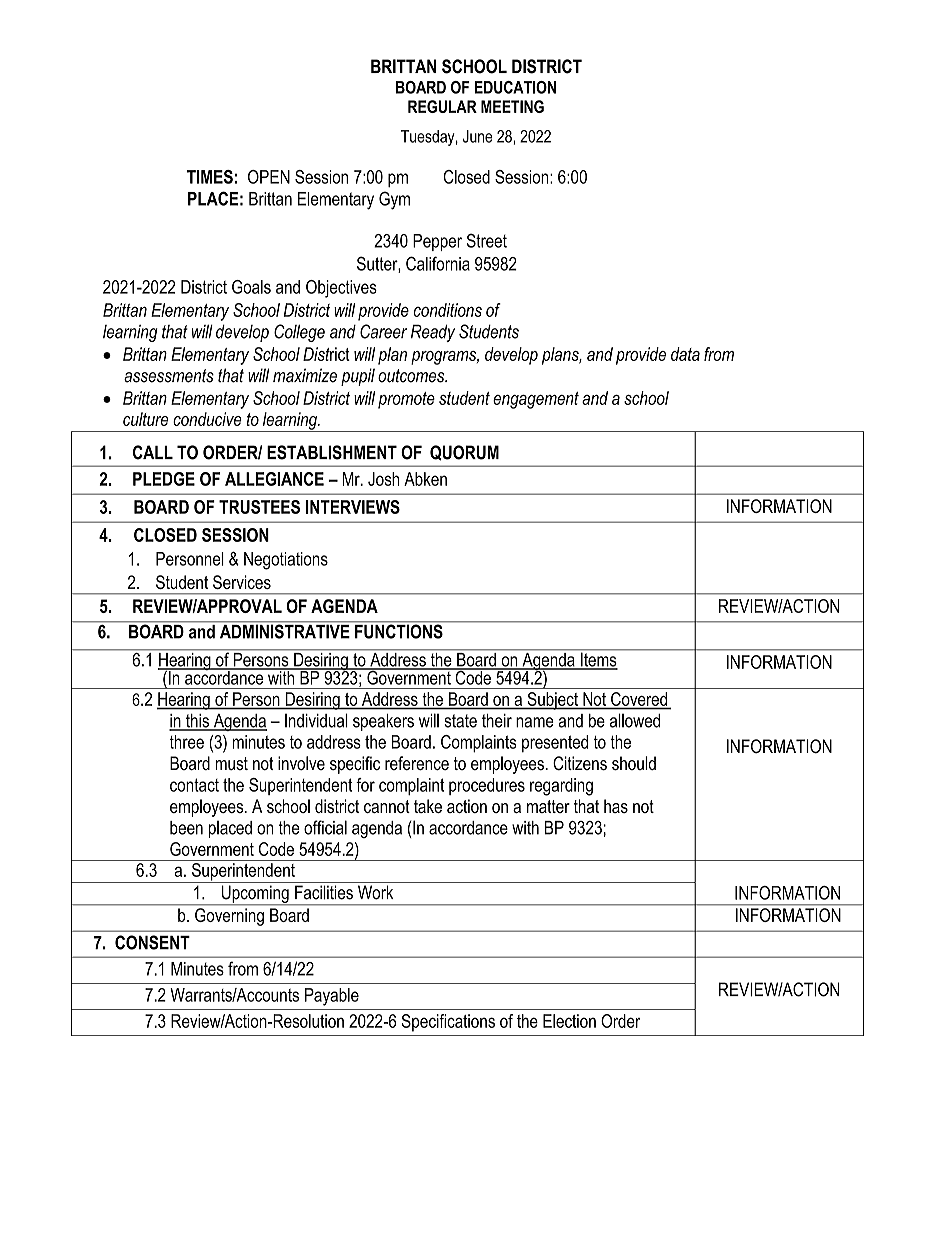 This page has width=952, height=1233. Describe the element at coordinates (512, 106) in the page. I see `MEETING` at that location.
